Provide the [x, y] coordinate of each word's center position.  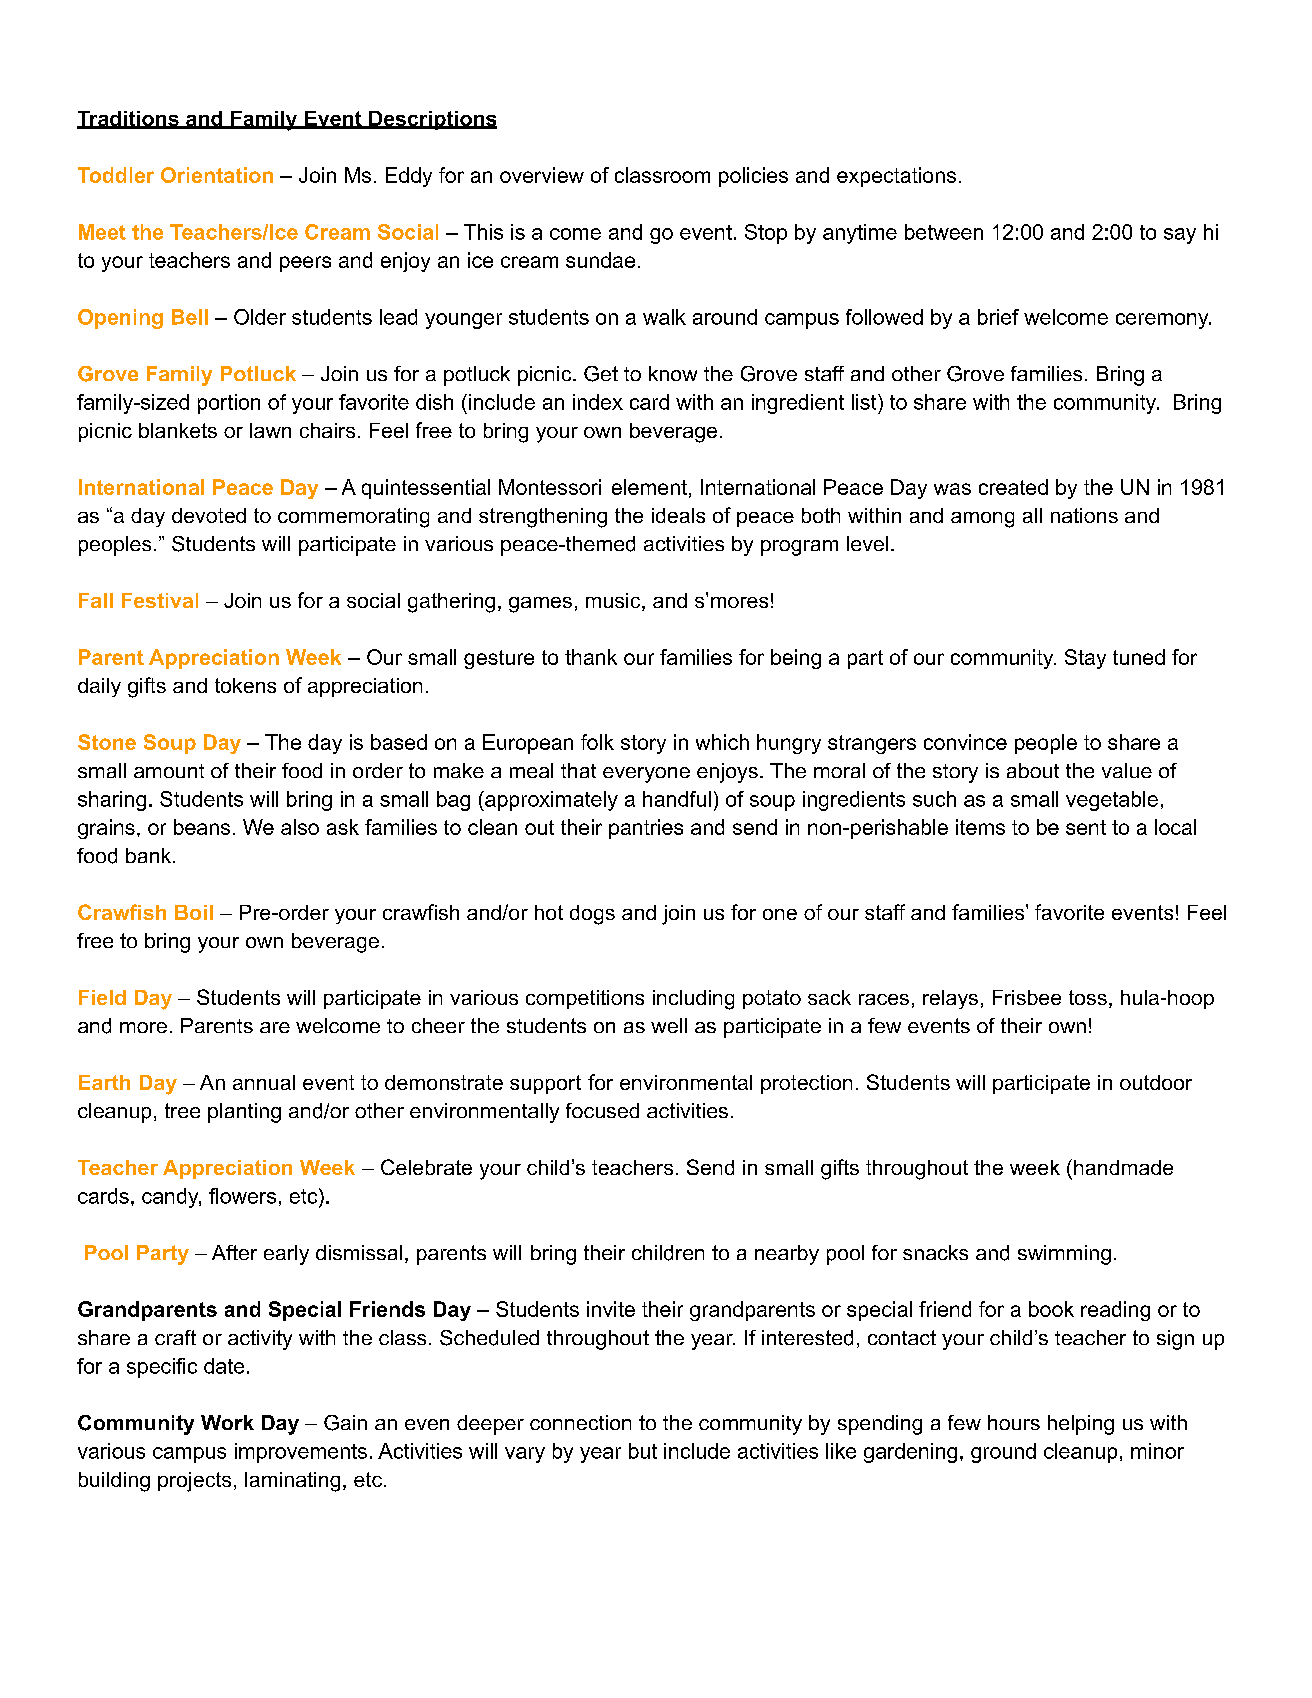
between [944, 232]
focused [602, 1110]
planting [244, 1113]
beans [202, 827]
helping [1081, 1425]
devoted [209, 515]
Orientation [217, 175]
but [643, 1451]
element [649, 487]
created [1013, 487]
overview [542, 175]
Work [227, 1422]
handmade [1123, 1167]
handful [677, 799]
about [1033, 770]
